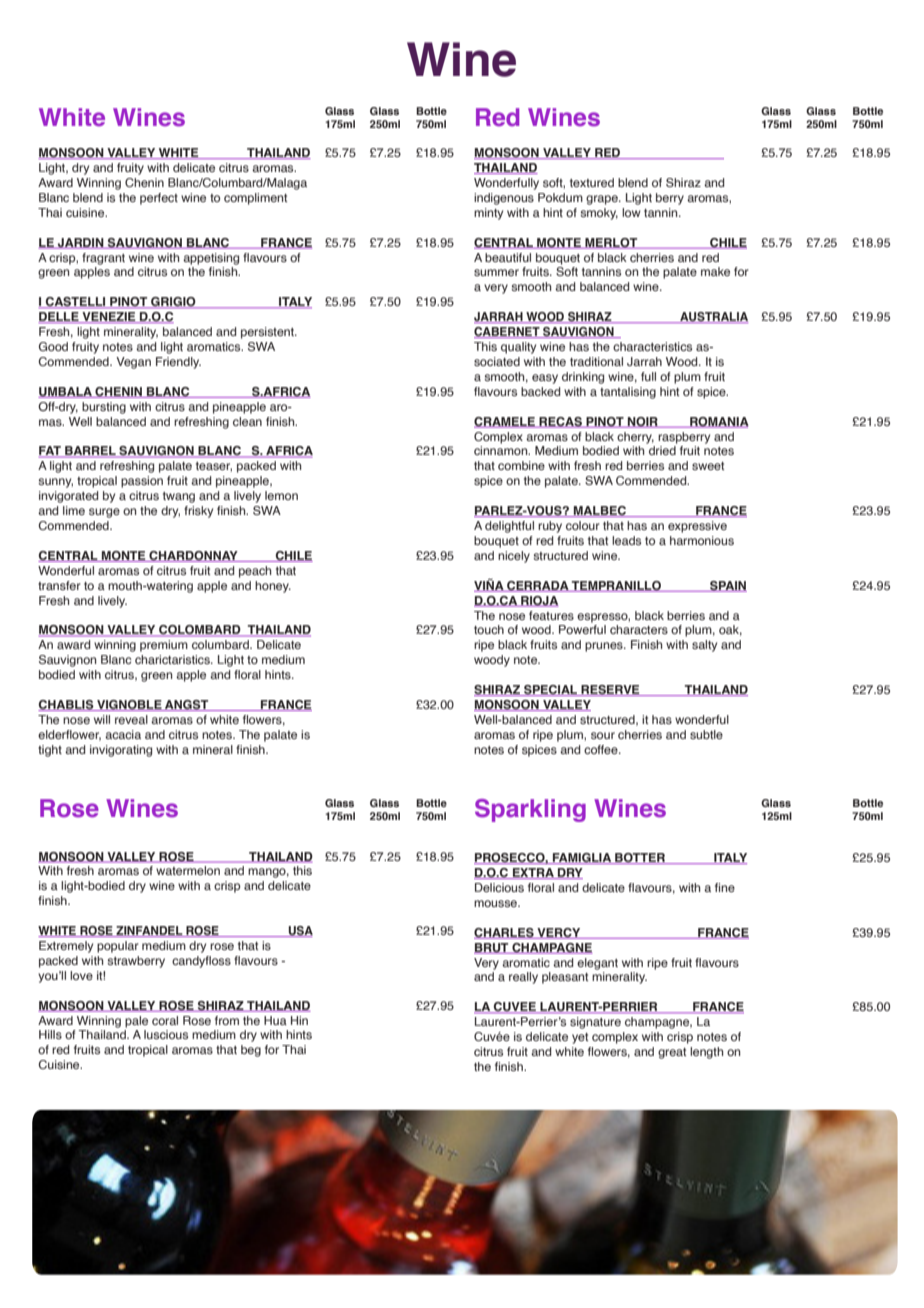 The image size is (924, 1308). Describe the element at coordinates (489, 629) in the image. I see `touch` at that location.
